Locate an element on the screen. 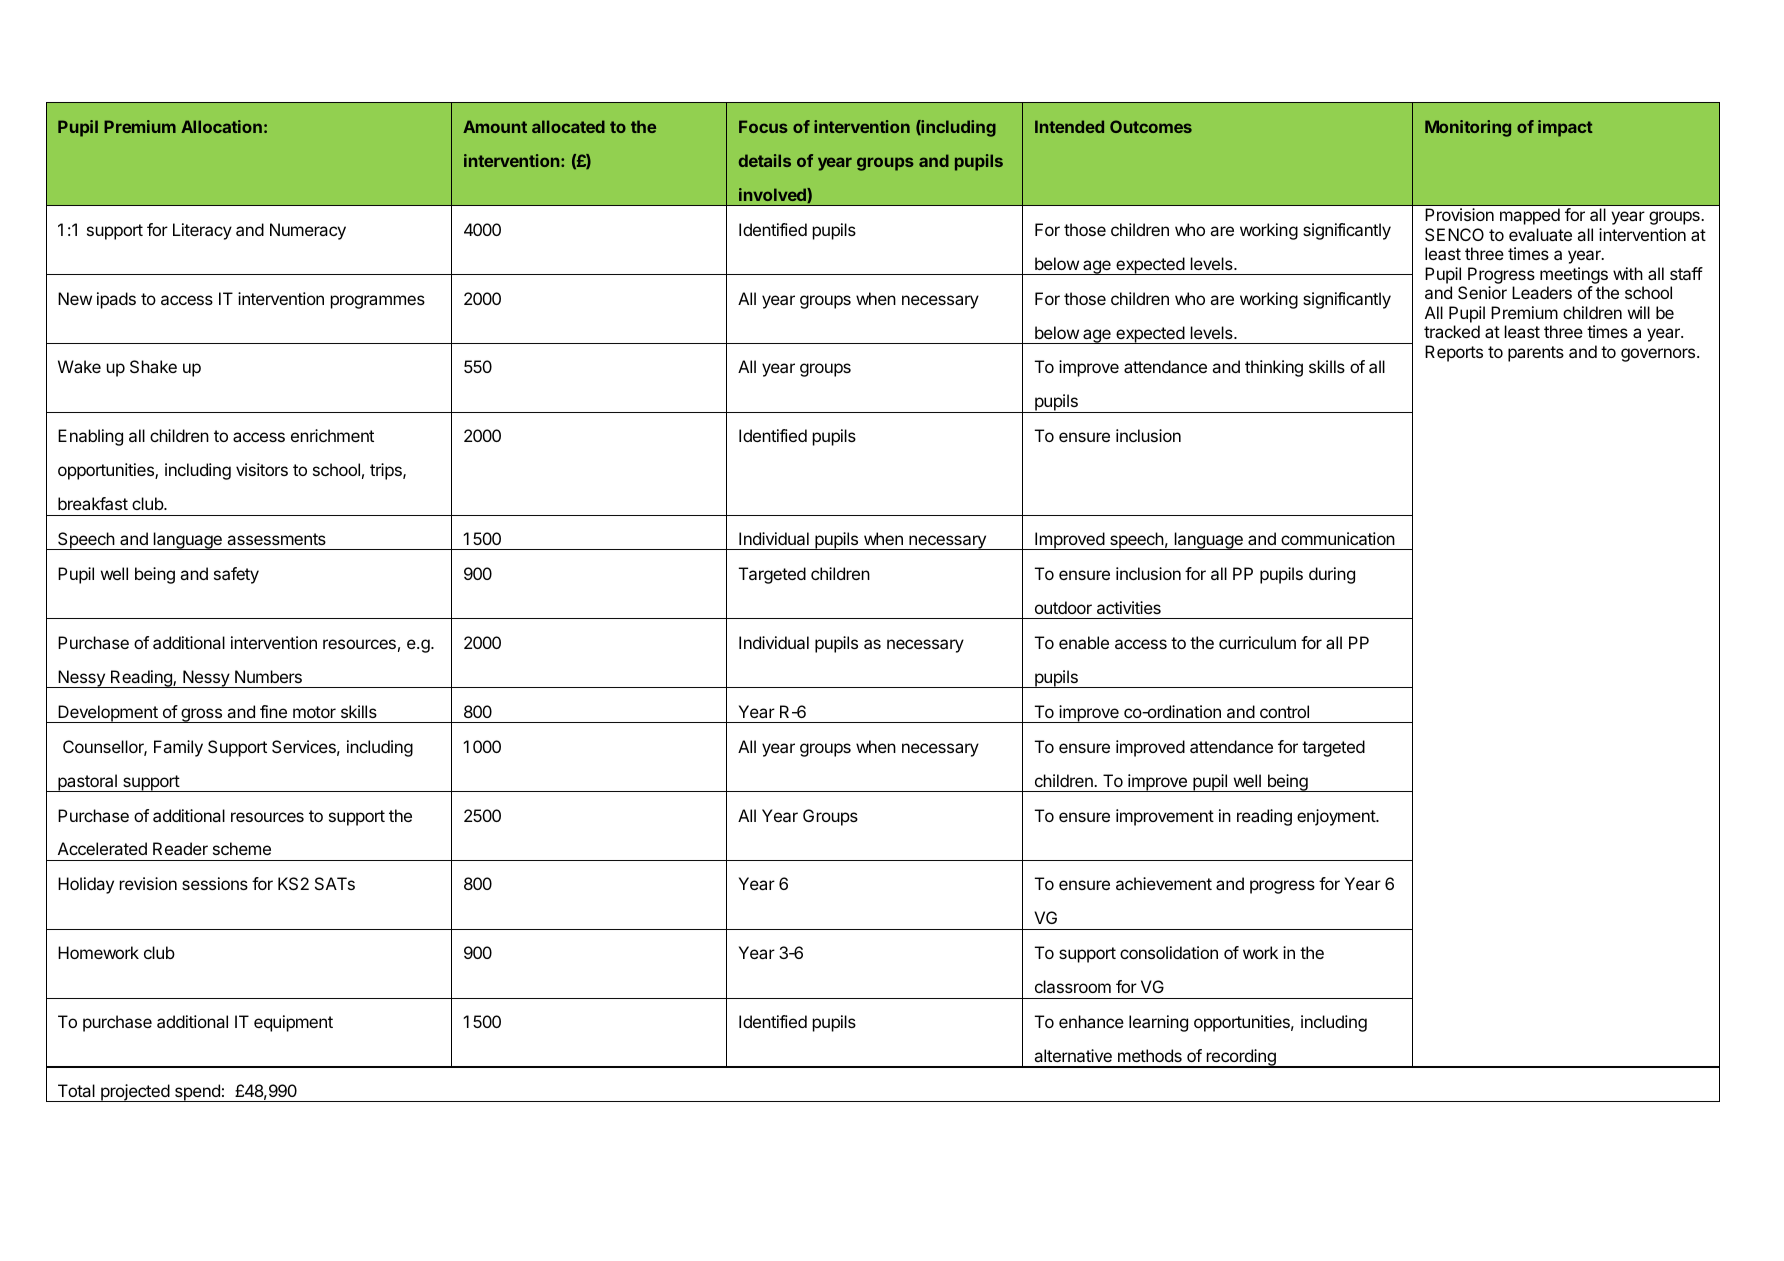  spend is located at coordinates (197, 1093).
